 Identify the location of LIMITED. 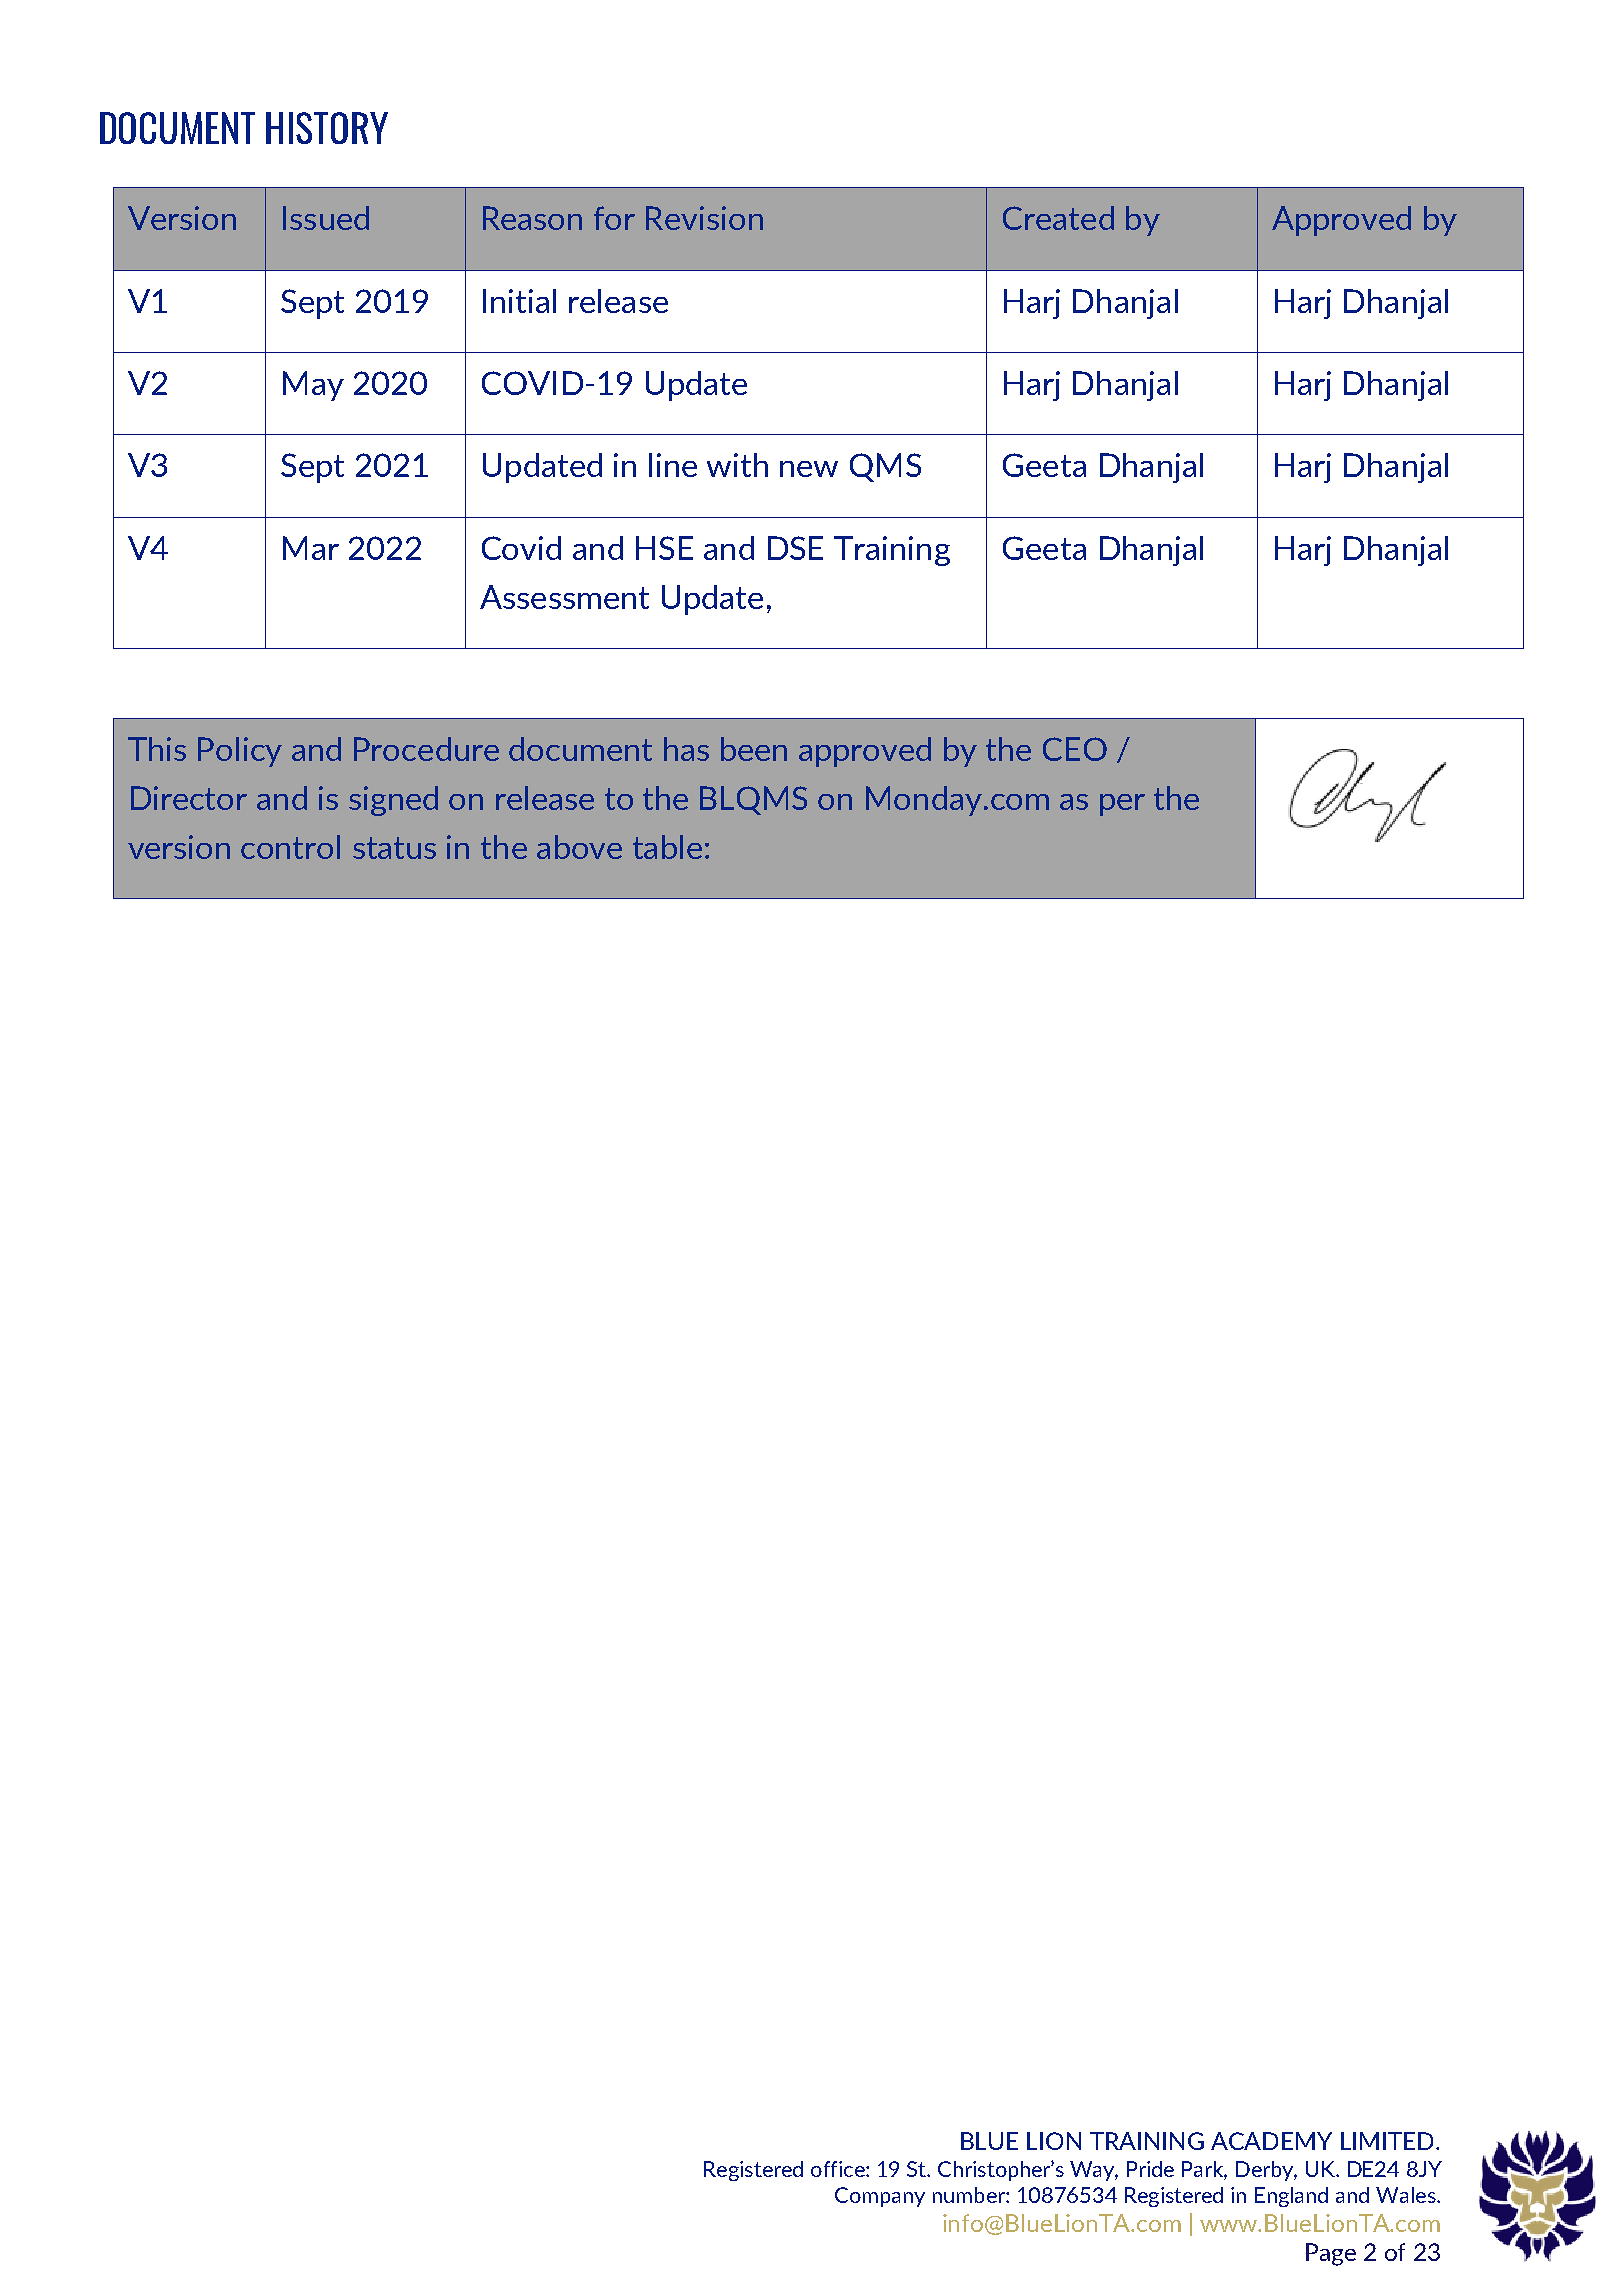
(1389, 2141).
